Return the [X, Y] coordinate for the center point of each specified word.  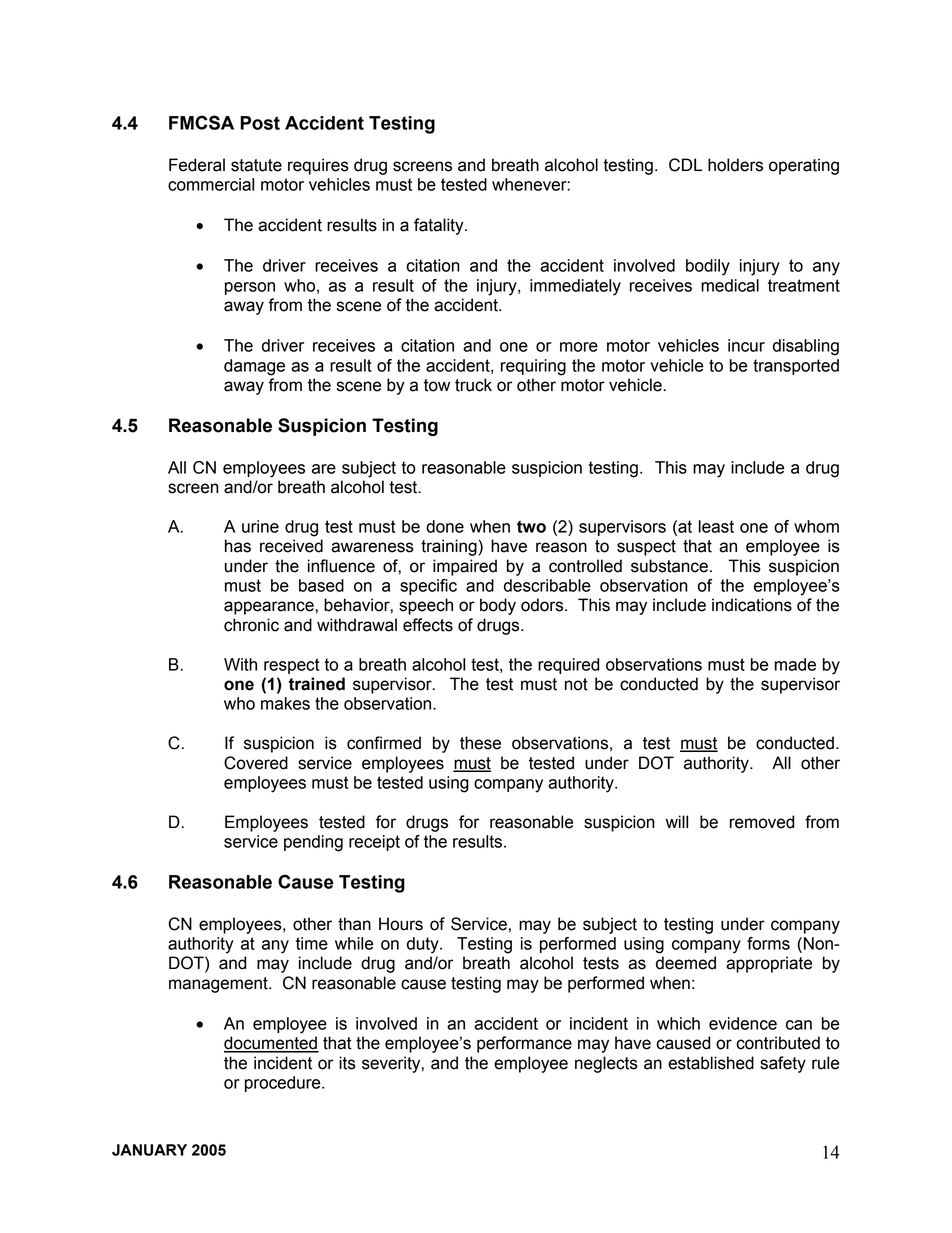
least [716, 526]
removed [762, 822]
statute [256, 165]
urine [260, 526]
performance [524, 1044]
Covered [256, 763]
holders [735, 165]
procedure [284, 1084]
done [445, 526]
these [480, 743]
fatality [440, 226]
